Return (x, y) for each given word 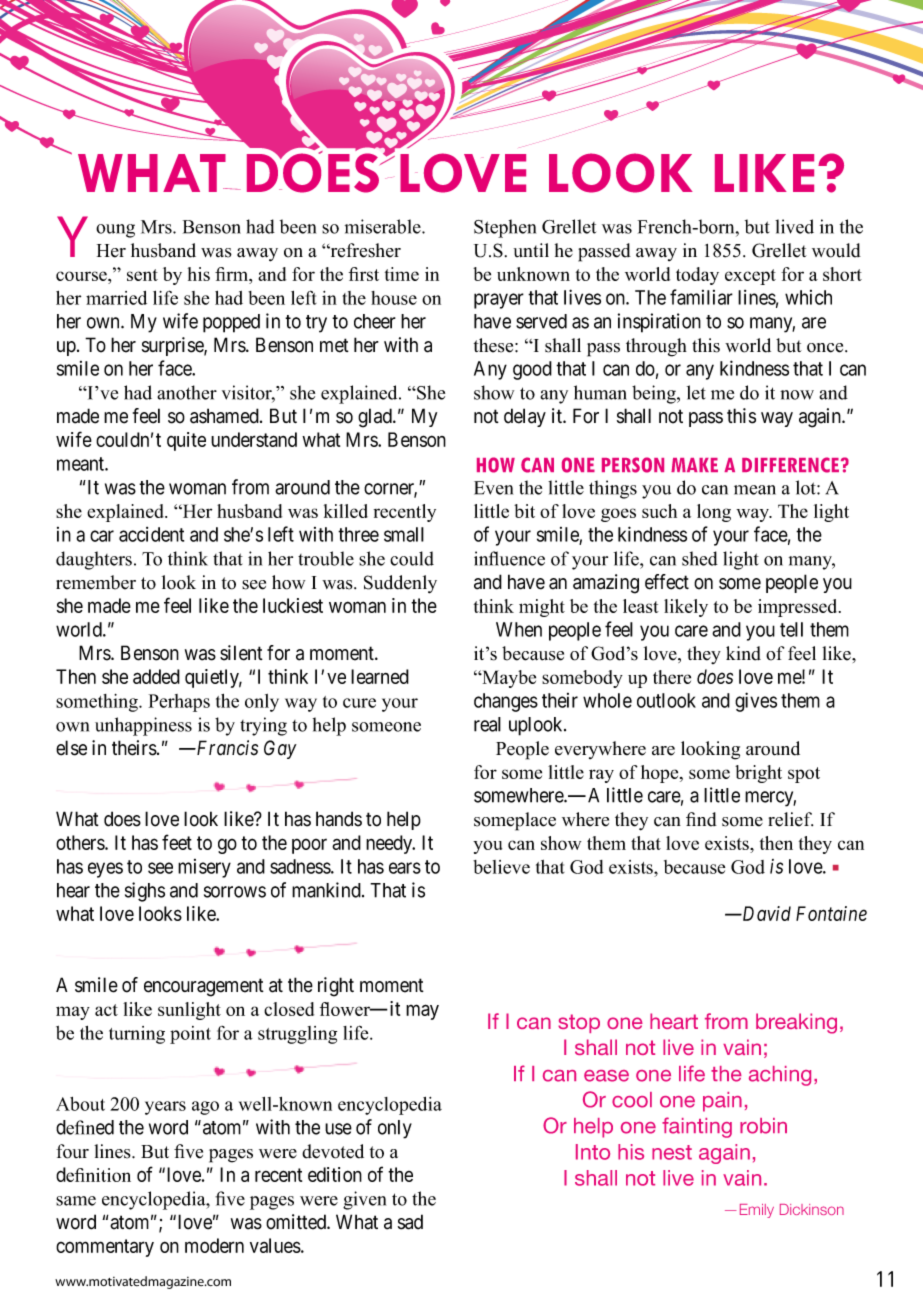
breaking (796, 1023)
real (487, 724)
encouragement (204, 987)
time (402, 274)
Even (493, 488)
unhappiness (143, 726)
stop (579, 1023)
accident (151, 534)
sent (142, 275)
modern (214, 1245)
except (750, 277)
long (714, 513)
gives (756, 702)
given (364, 1200)
